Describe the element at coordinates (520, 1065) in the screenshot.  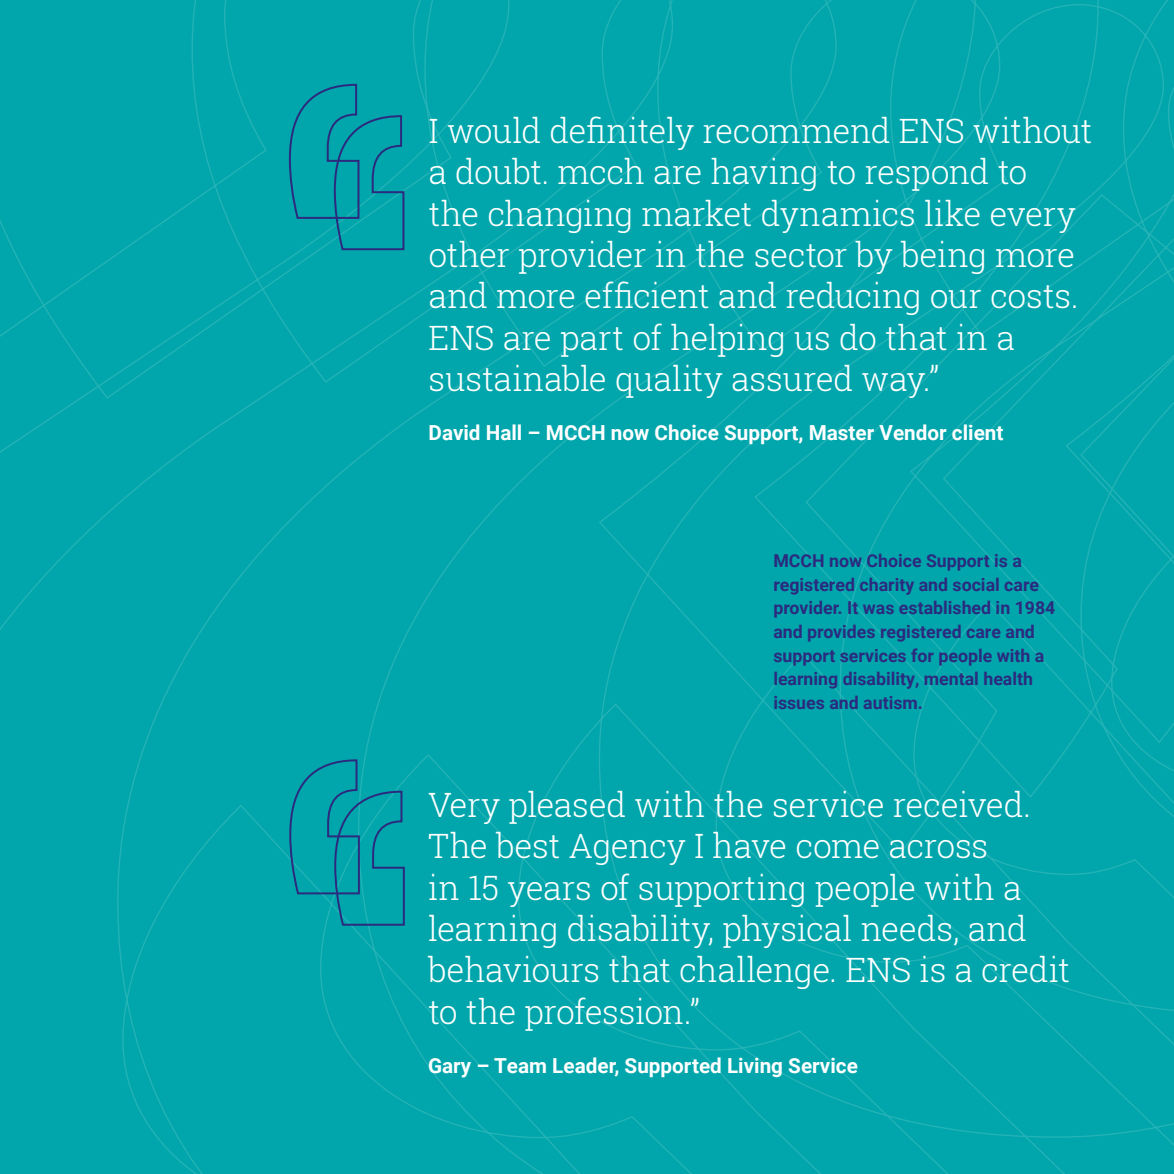
I see `Team` at that location.
